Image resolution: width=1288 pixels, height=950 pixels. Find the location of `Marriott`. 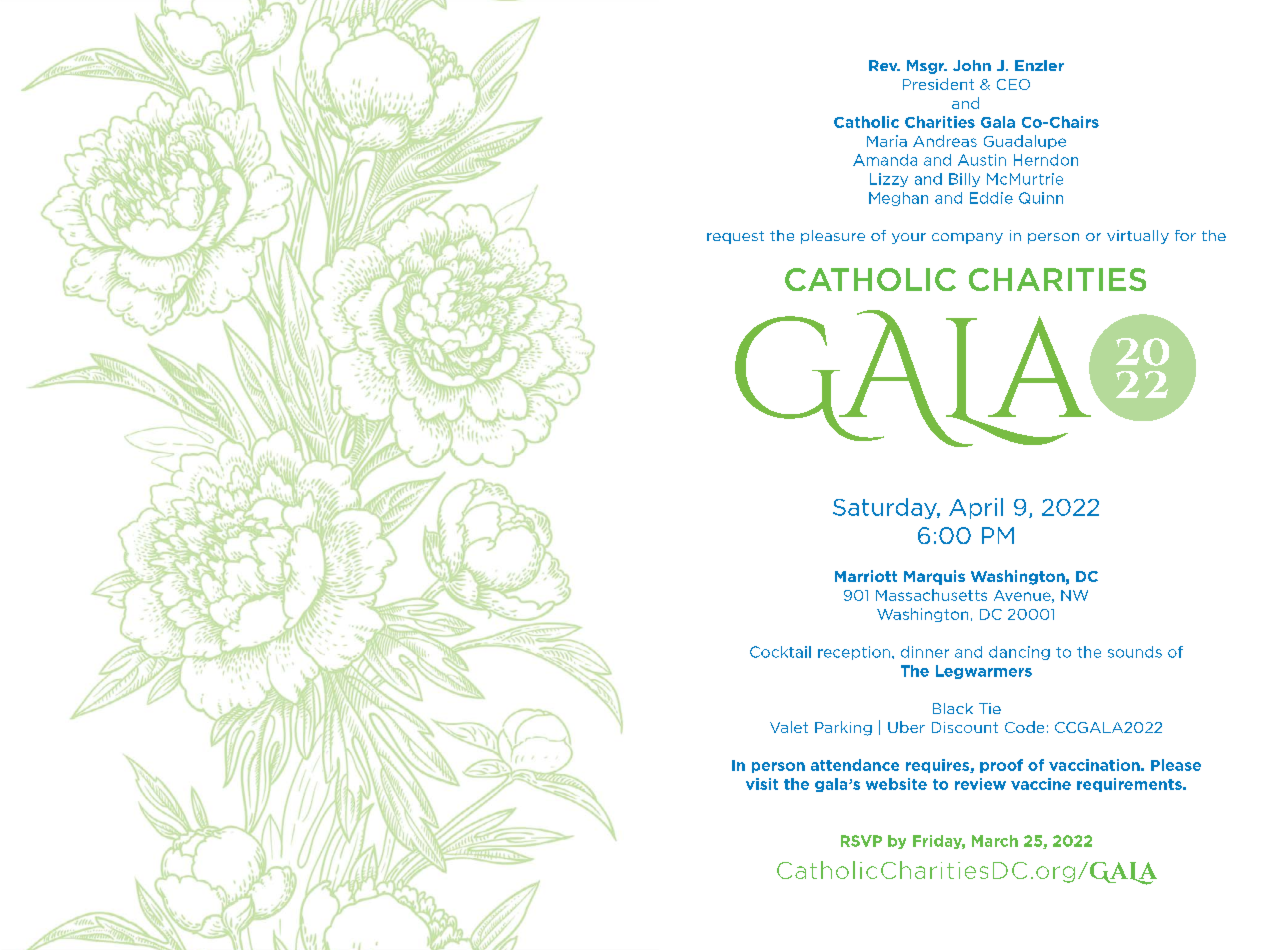

Marriott is located at coordinates (866, 576).
